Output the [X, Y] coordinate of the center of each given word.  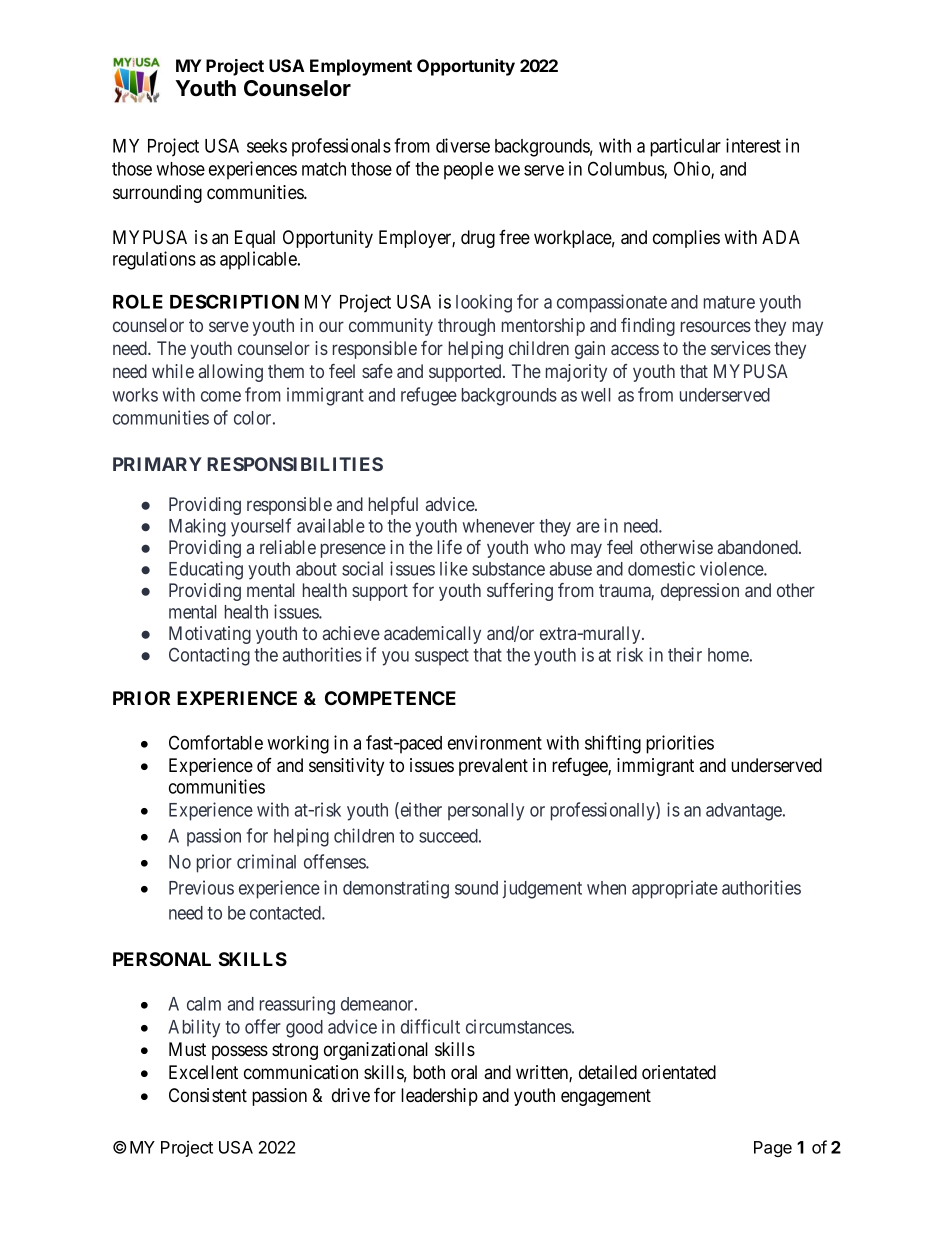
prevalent [493, 767]
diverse [463, 145]
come [221, 396]
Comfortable [216, 742]
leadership [439, 1097]
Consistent [208, 1095]
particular [685, 147]
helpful [393, 506]
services [741, 348]
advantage [745, 812]
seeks [267, 146]
